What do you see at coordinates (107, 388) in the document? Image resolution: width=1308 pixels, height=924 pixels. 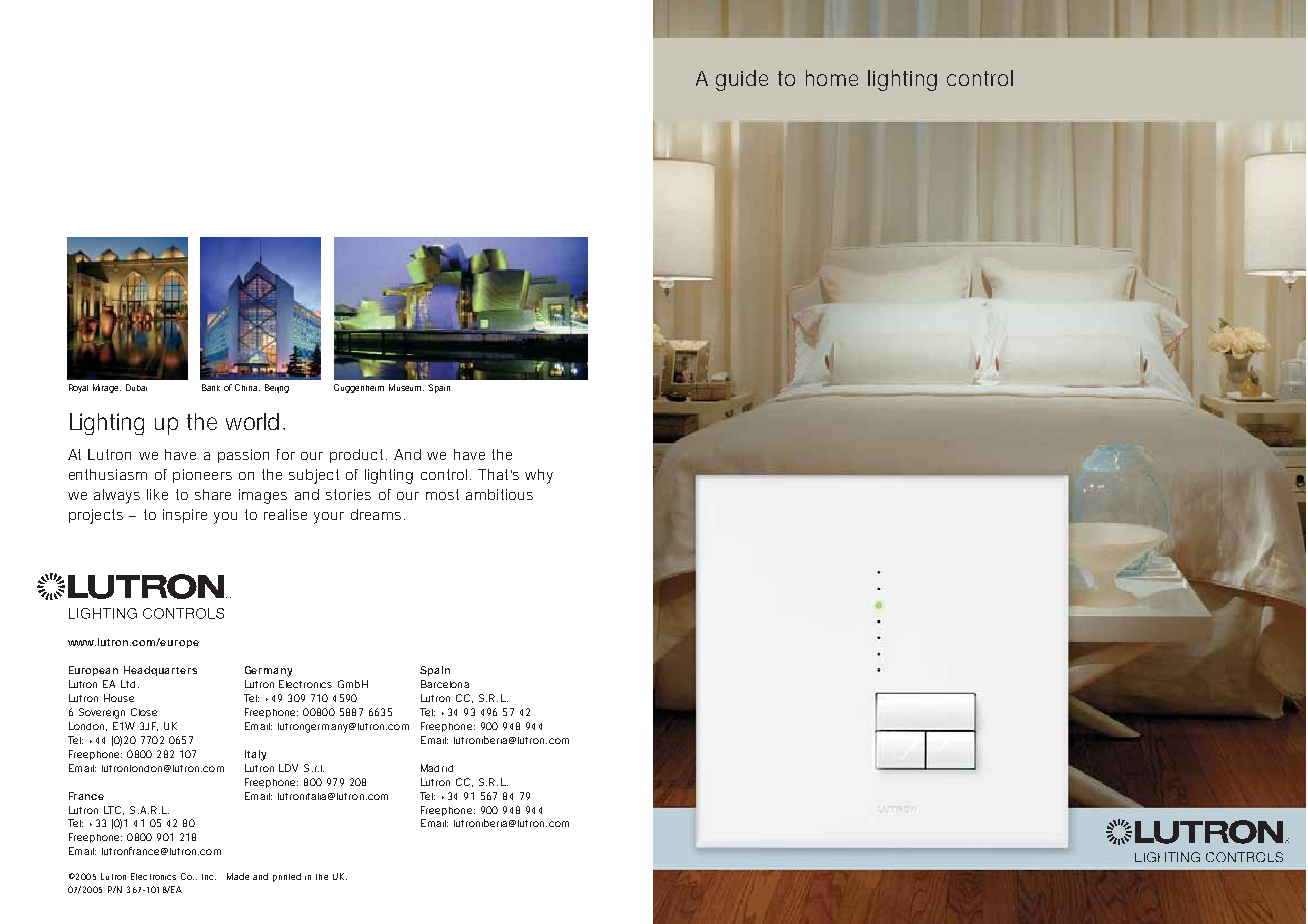 I see `Mirage` at bounding box center [107, 388].
